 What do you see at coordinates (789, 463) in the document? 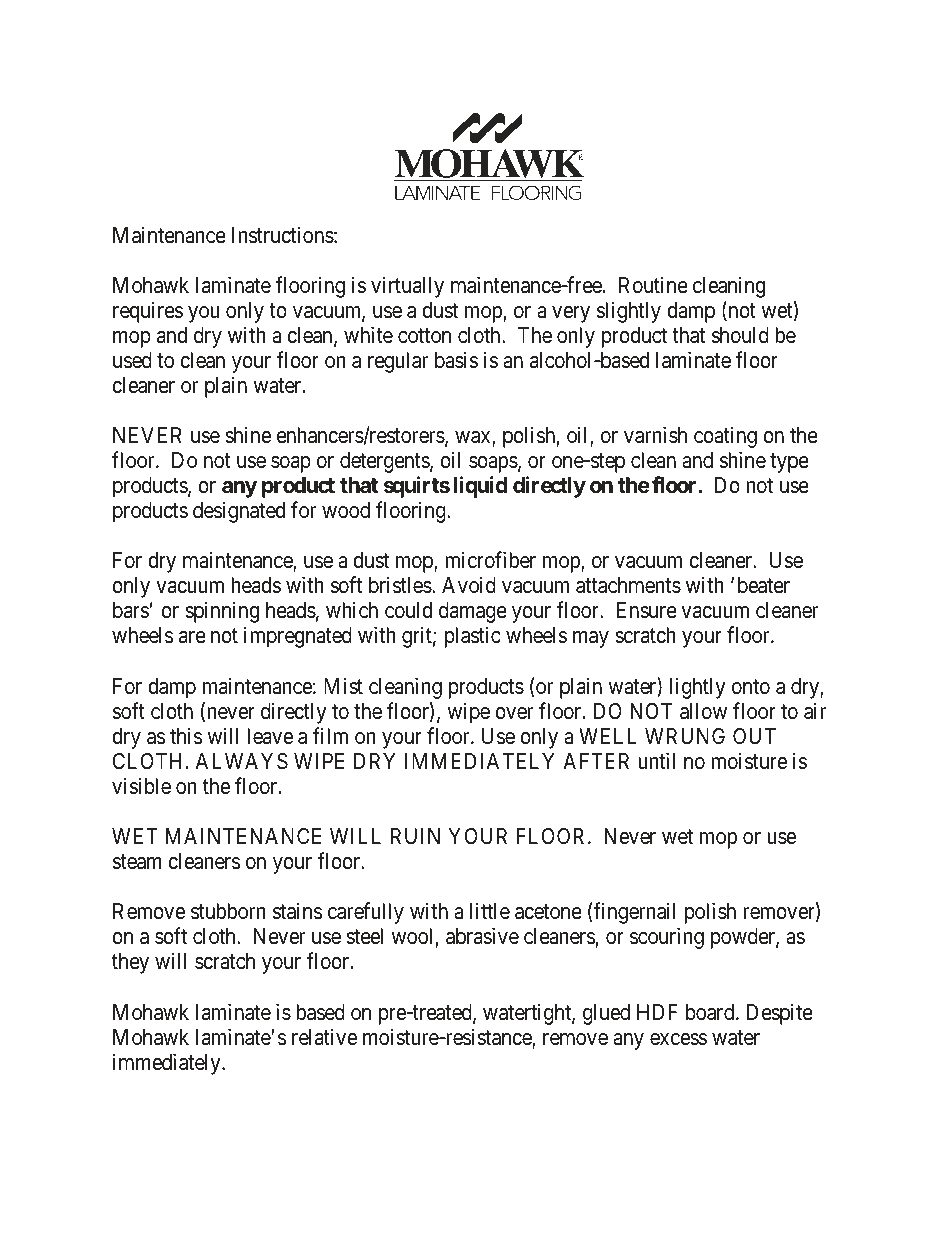
I see `type` at bounding box center [789, 463].
